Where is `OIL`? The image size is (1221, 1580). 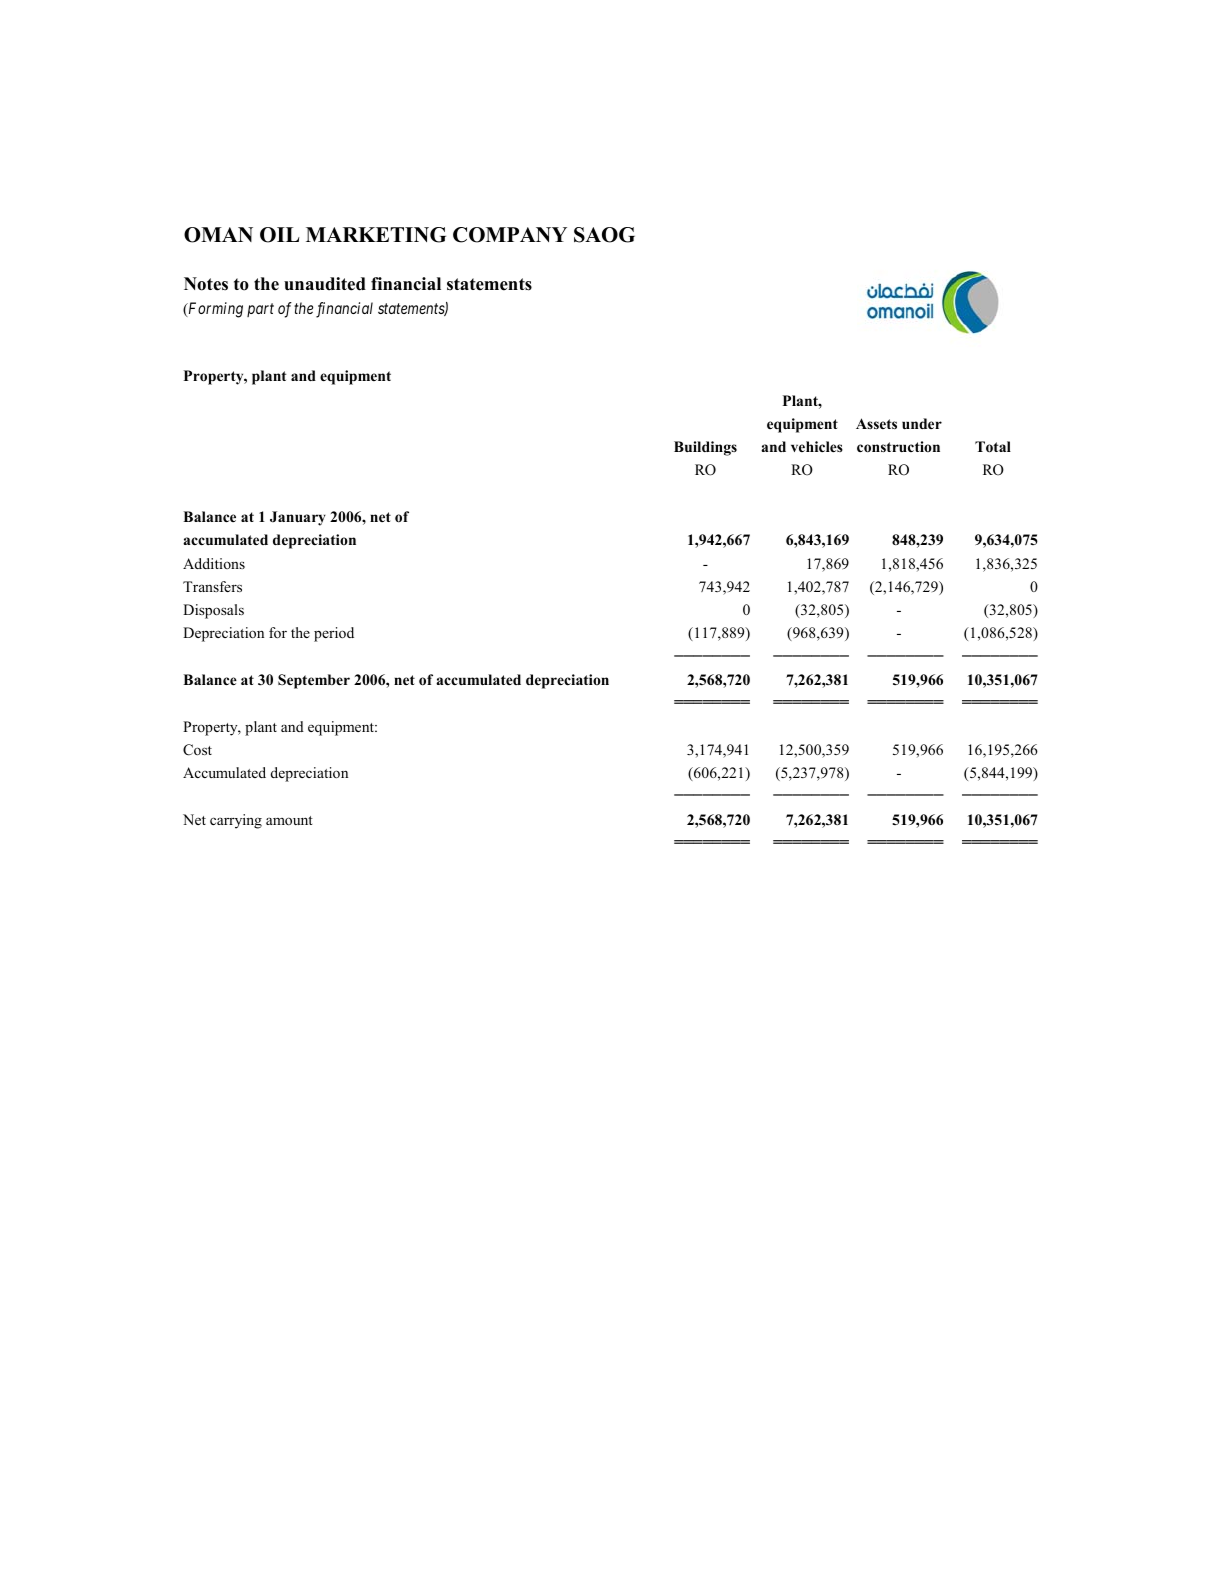
OIL is located at coordinates (280, 235).
